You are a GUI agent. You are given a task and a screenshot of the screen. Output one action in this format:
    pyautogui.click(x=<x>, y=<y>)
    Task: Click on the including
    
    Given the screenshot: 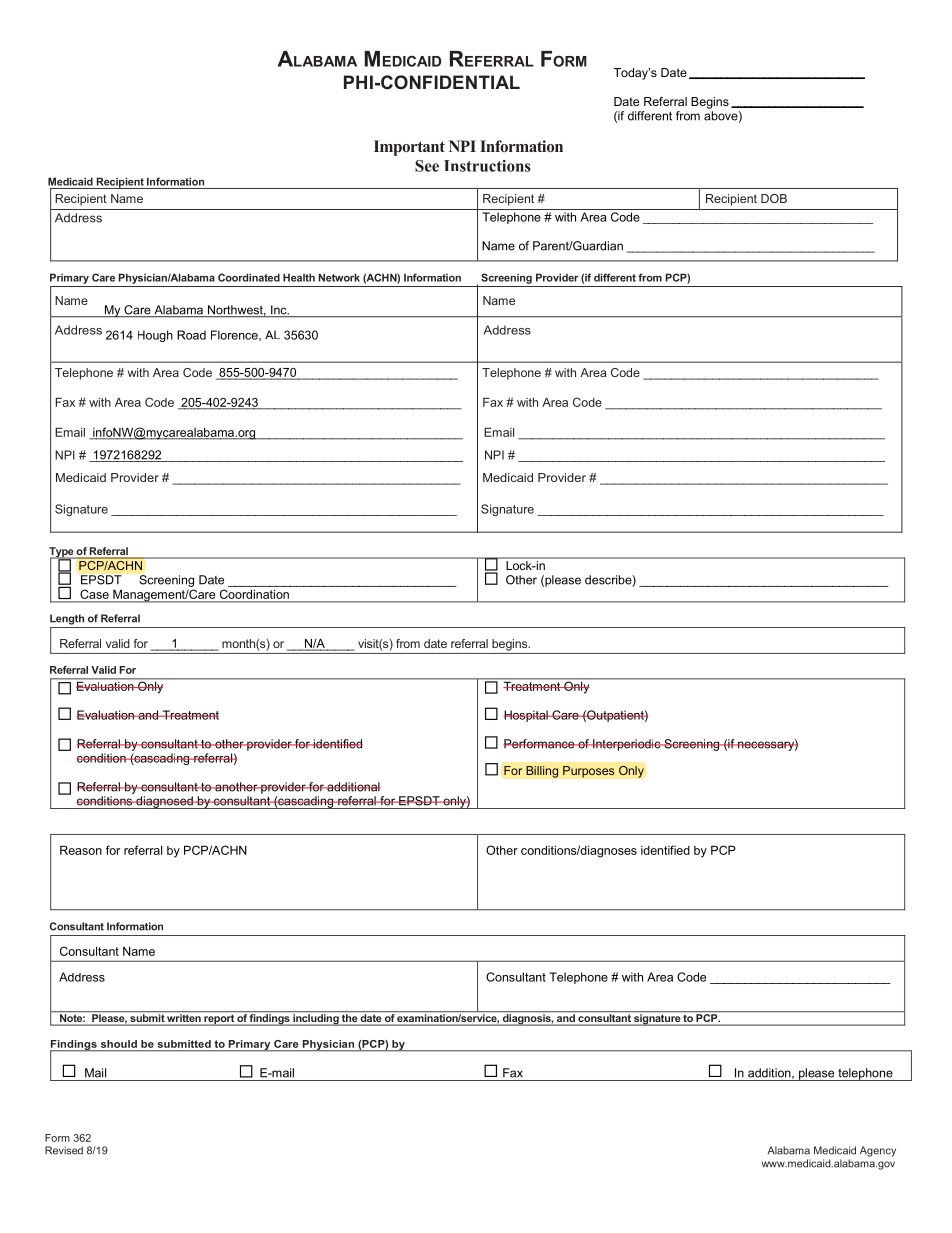 What is the action you would take?
    pyautogui.click(x=316, y=1020)
